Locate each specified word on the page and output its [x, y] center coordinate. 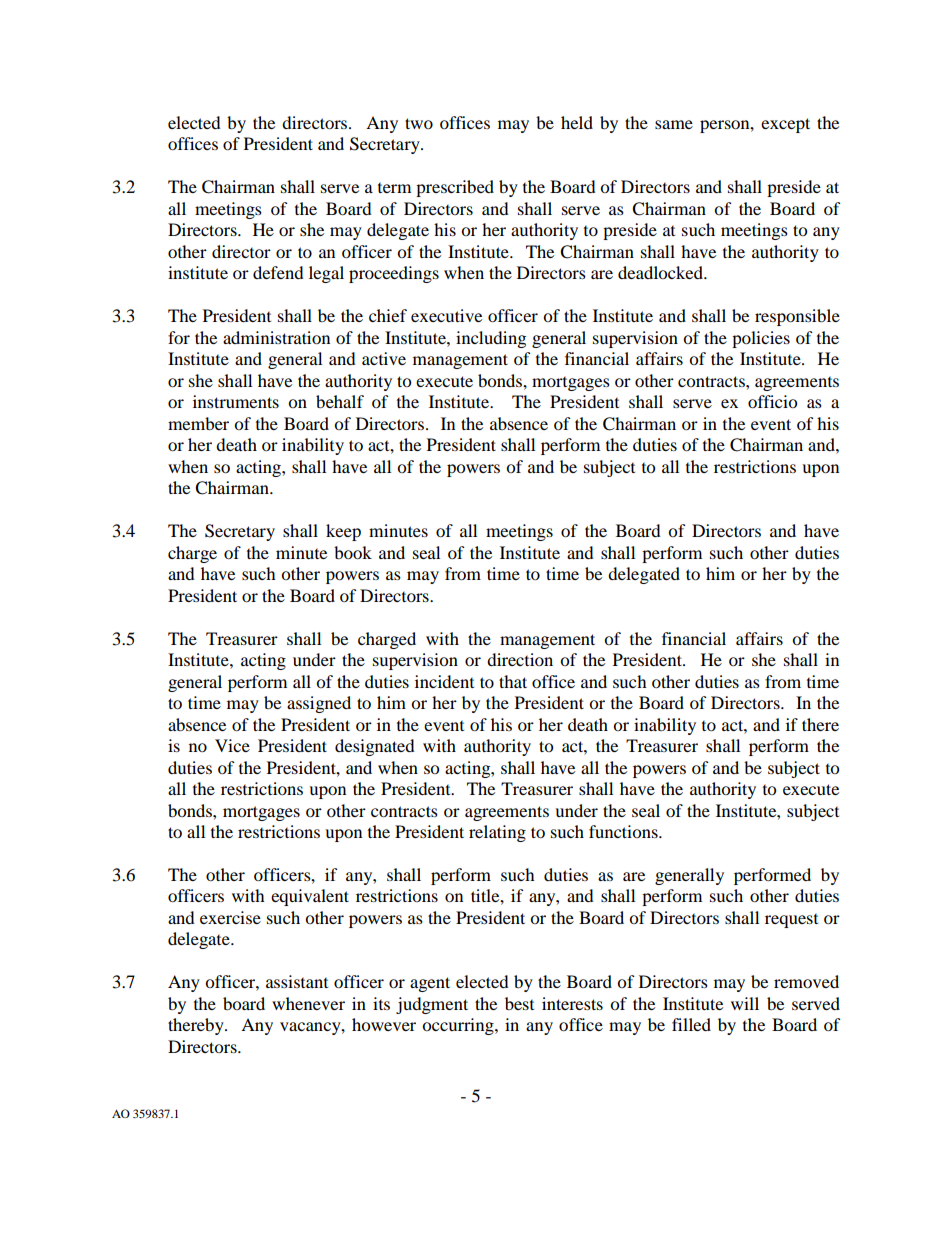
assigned [319, 704]
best [519, 1003]
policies [761, 339]
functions [624, 831]
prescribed [455, 188]
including [491, 339]
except [785, 125]
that [513, 681]
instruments [236, 401]
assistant [297, 981]
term [394, 188]
